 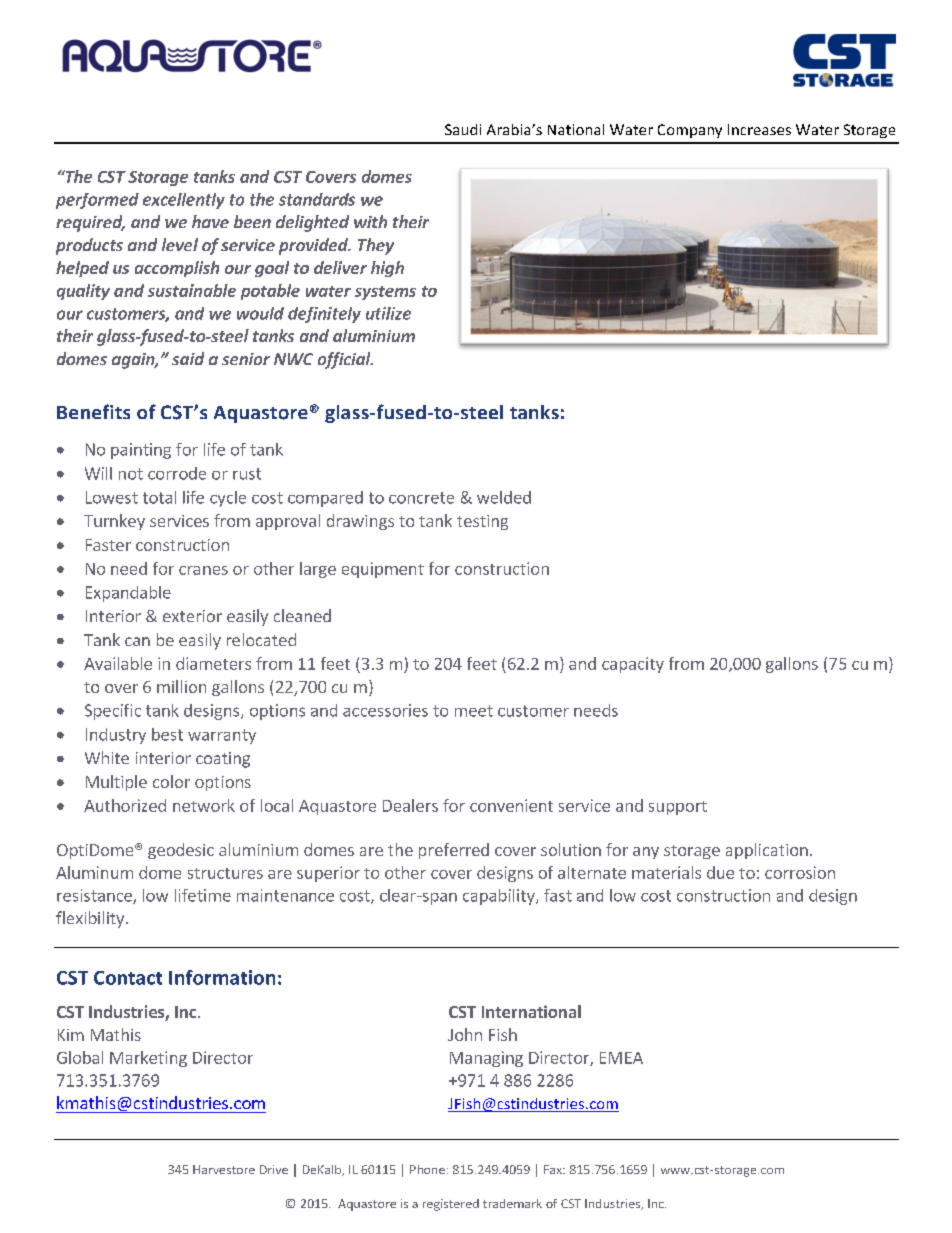 What do you see at coordinates (474, 711) in the page?
I see `meet` at bounding box center [474, 711].
